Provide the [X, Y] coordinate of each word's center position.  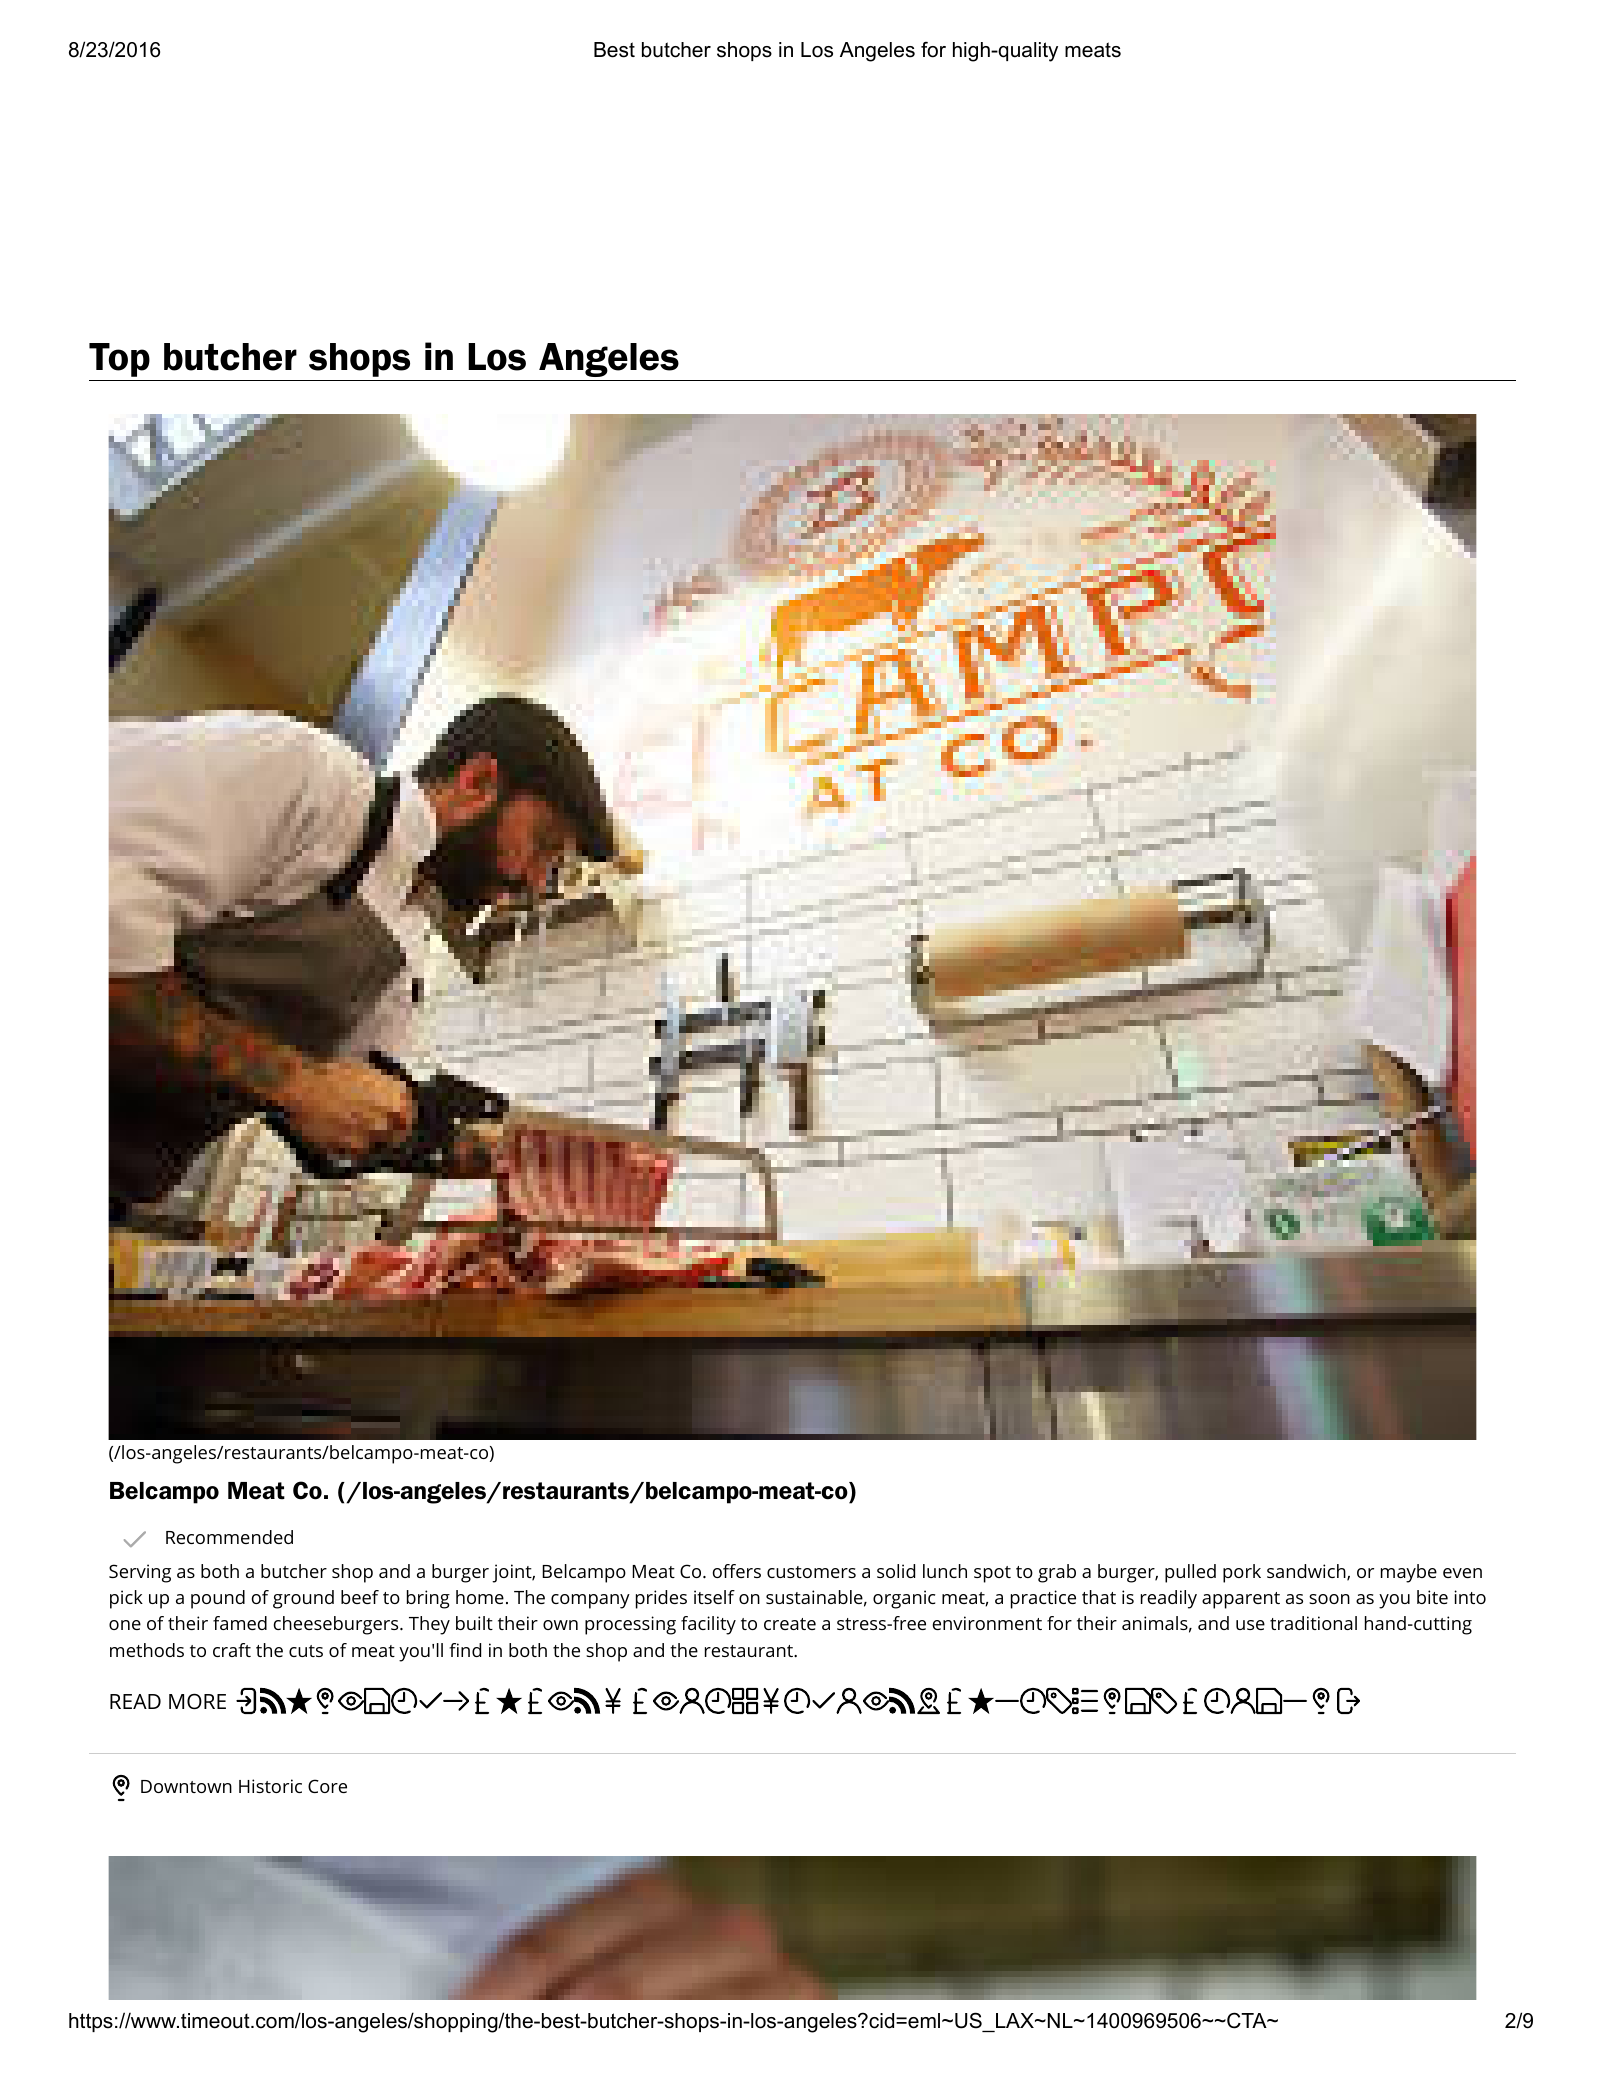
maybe [1409, 1573]
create [790, 1624]
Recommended [229, 1537]
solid [896, 1571]
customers [811, 1572]
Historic [270, 1786]
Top [119, 360]
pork [1242, 1573]
